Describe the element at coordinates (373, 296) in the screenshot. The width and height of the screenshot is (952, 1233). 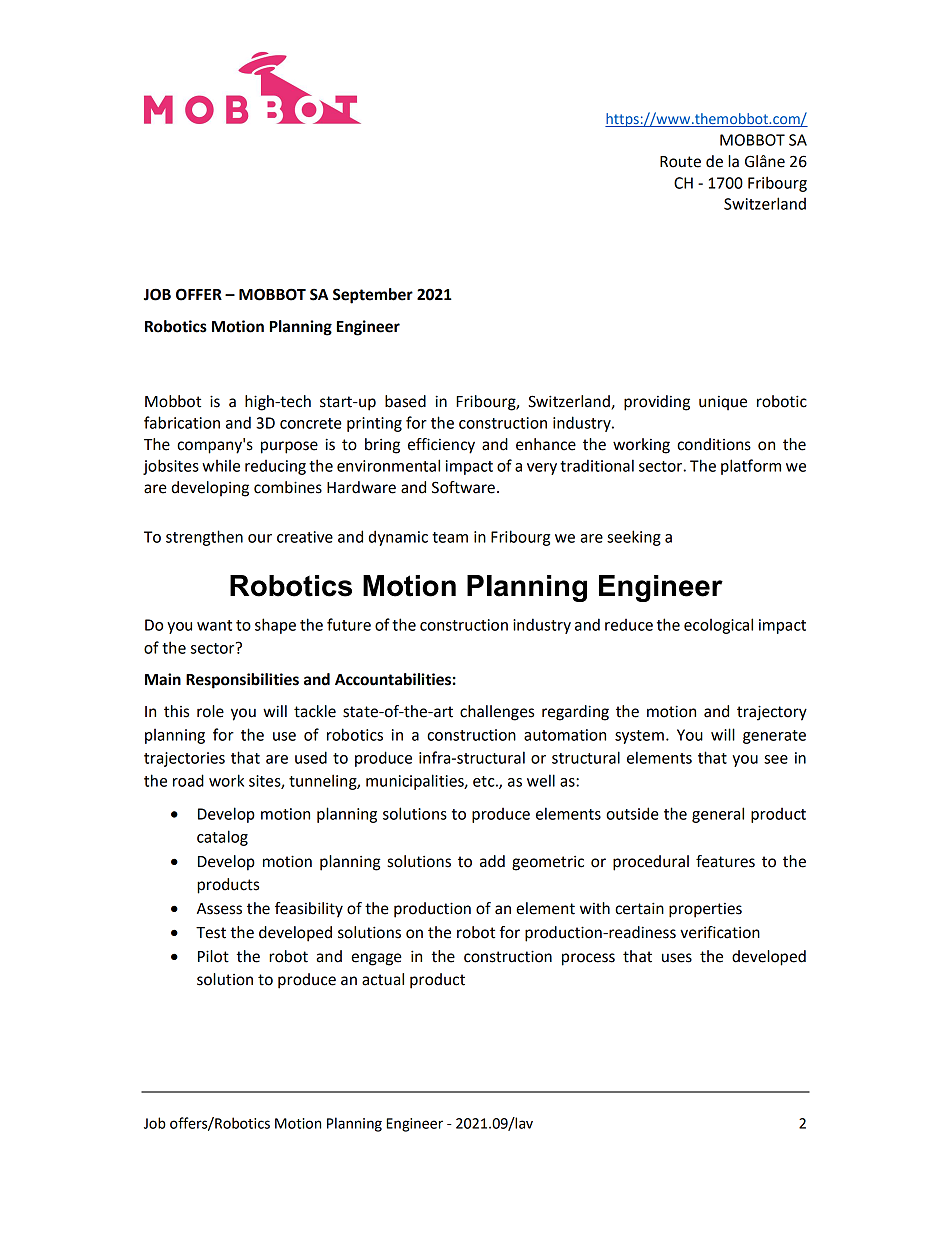
I see `September` at that location.
